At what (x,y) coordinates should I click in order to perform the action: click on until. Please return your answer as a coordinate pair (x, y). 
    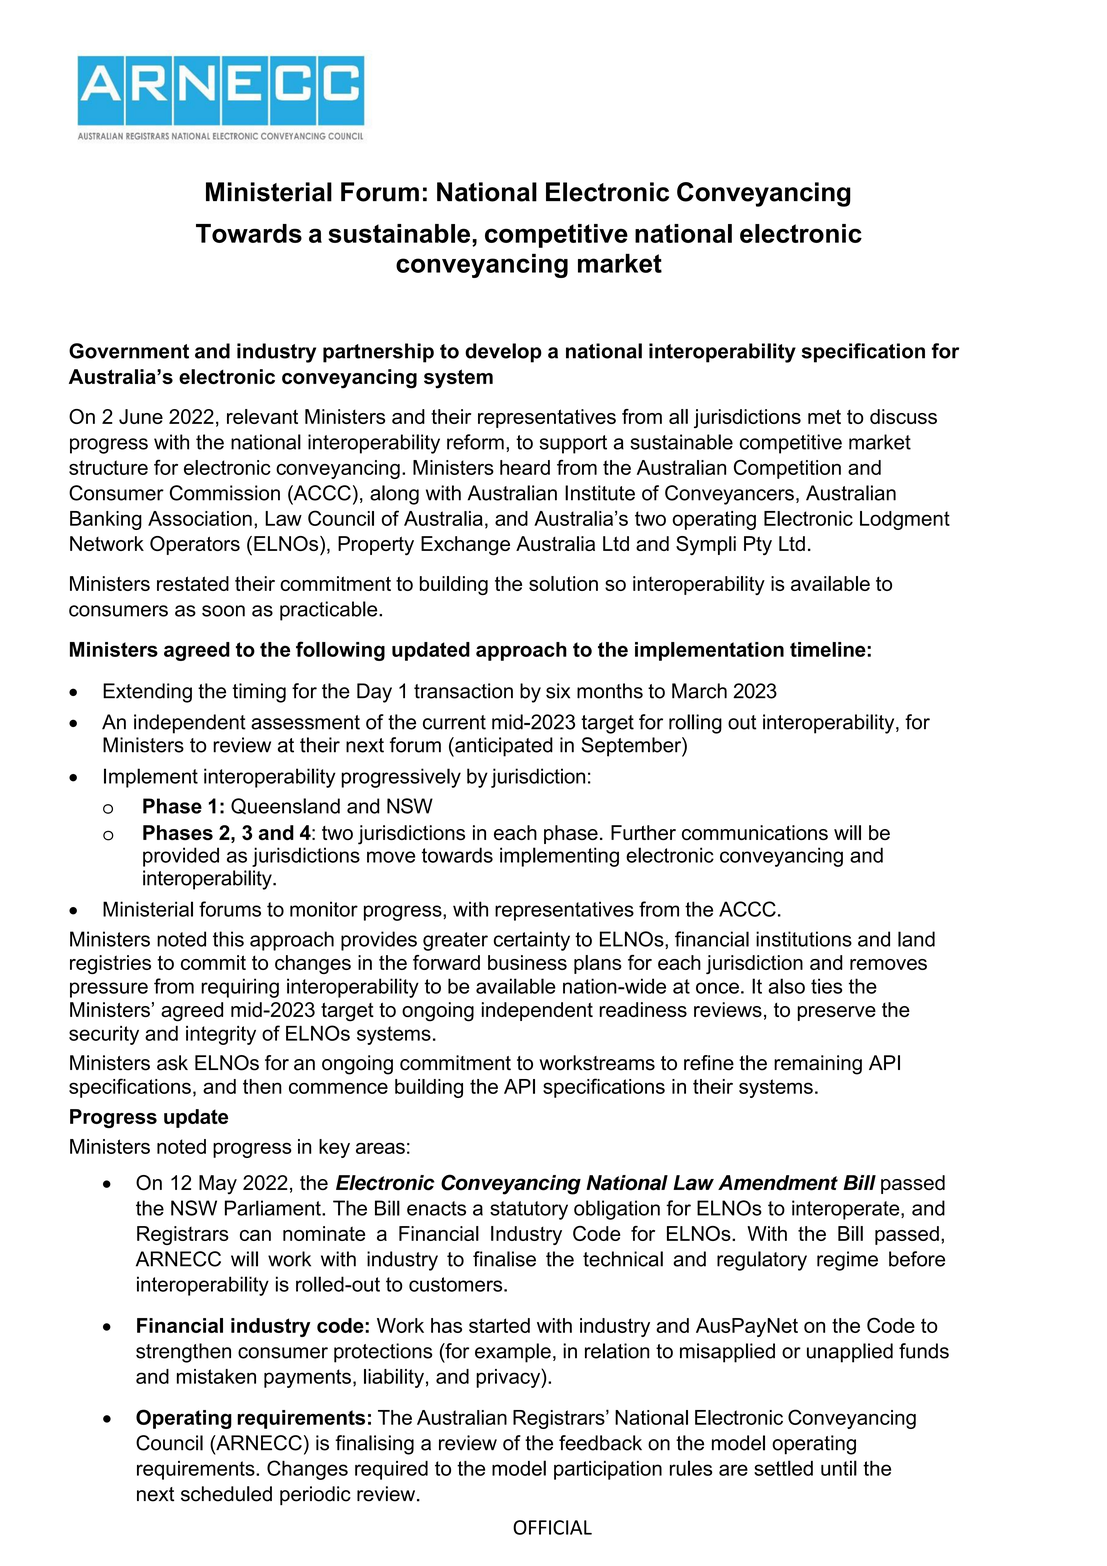
    Looking at the image, I should click on (839, 1468).
